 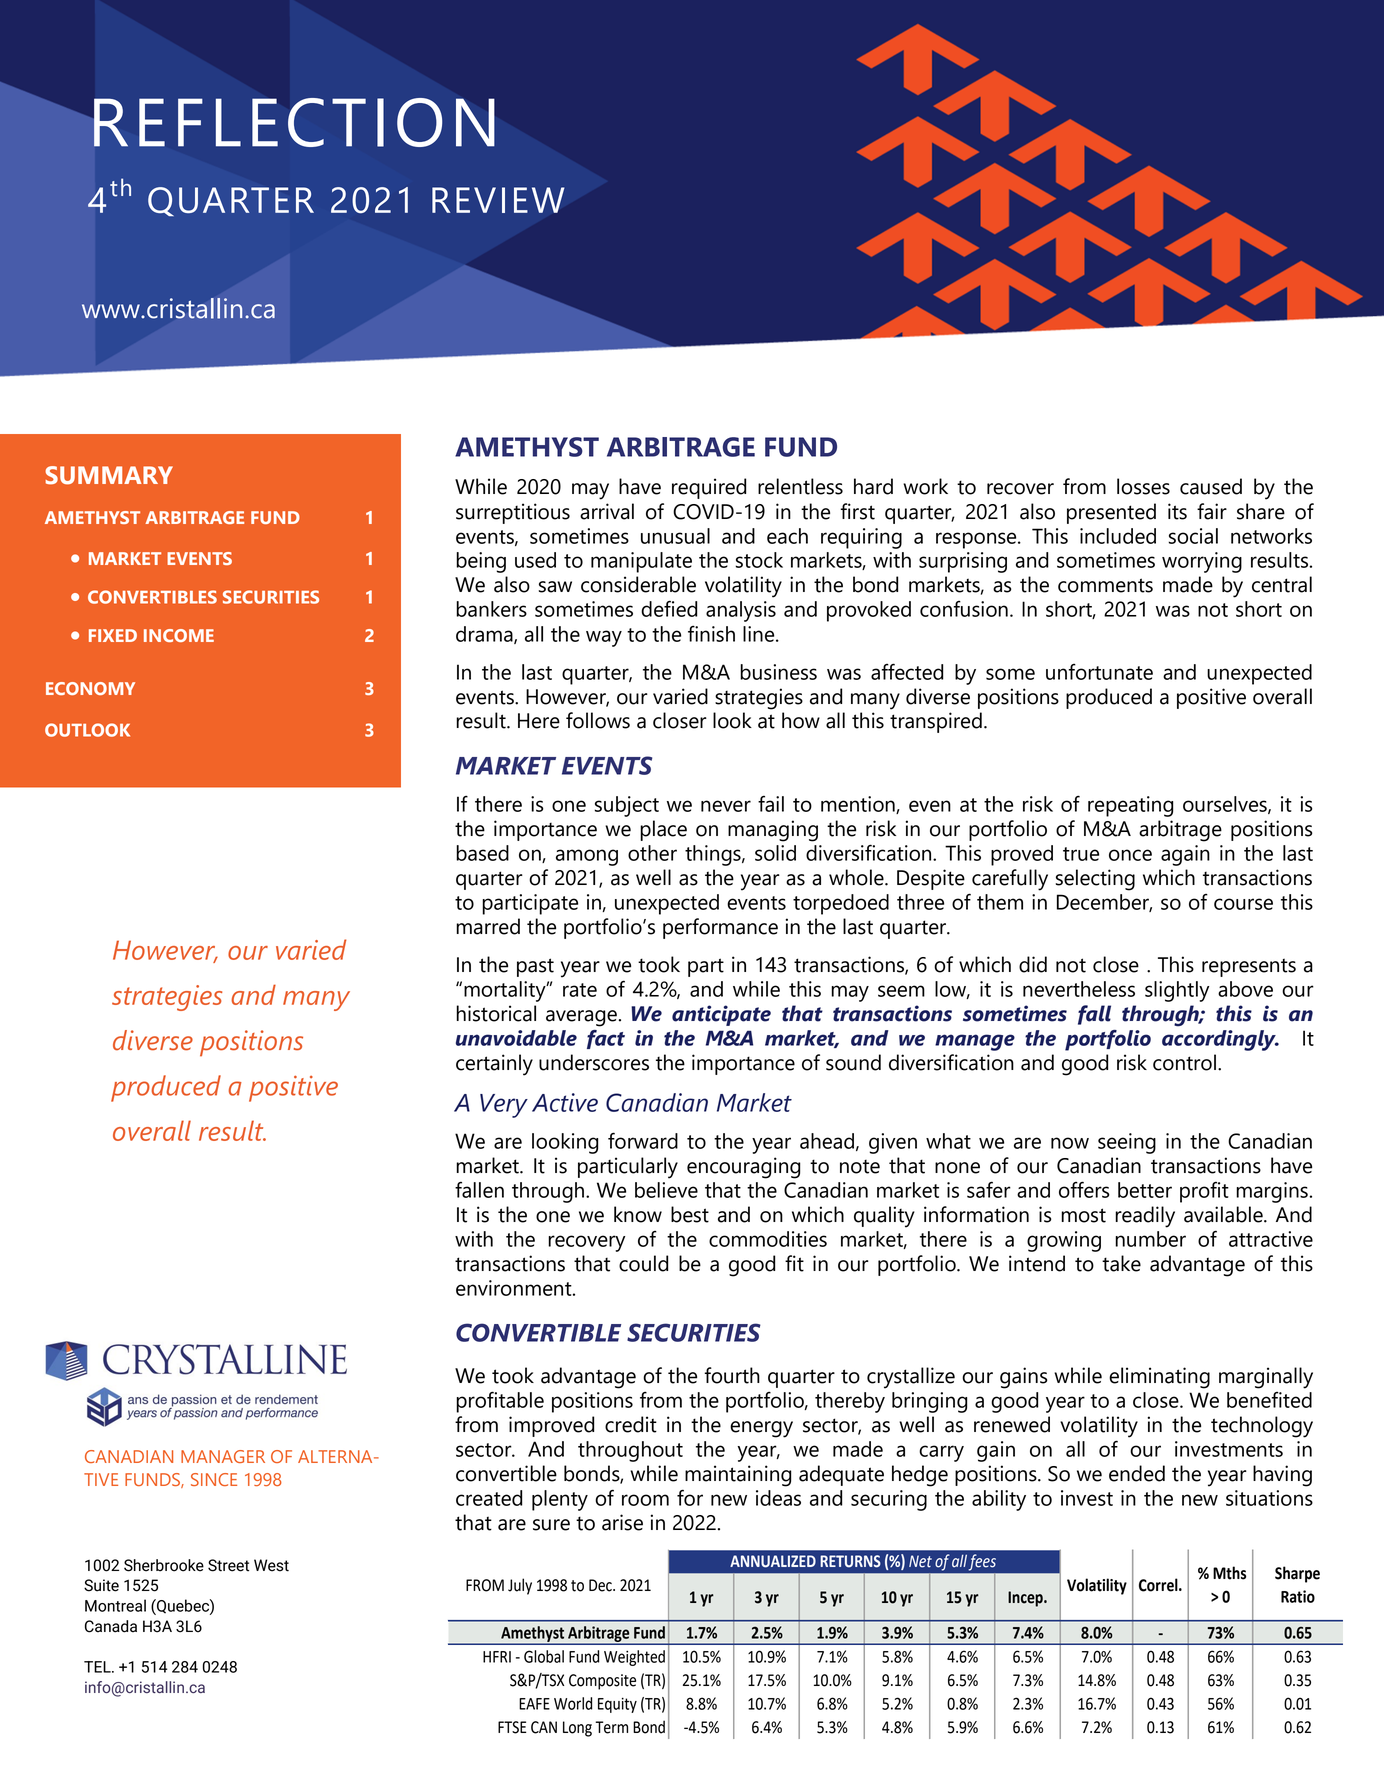 I want to click on losses, so click(x=1143, y=486).
